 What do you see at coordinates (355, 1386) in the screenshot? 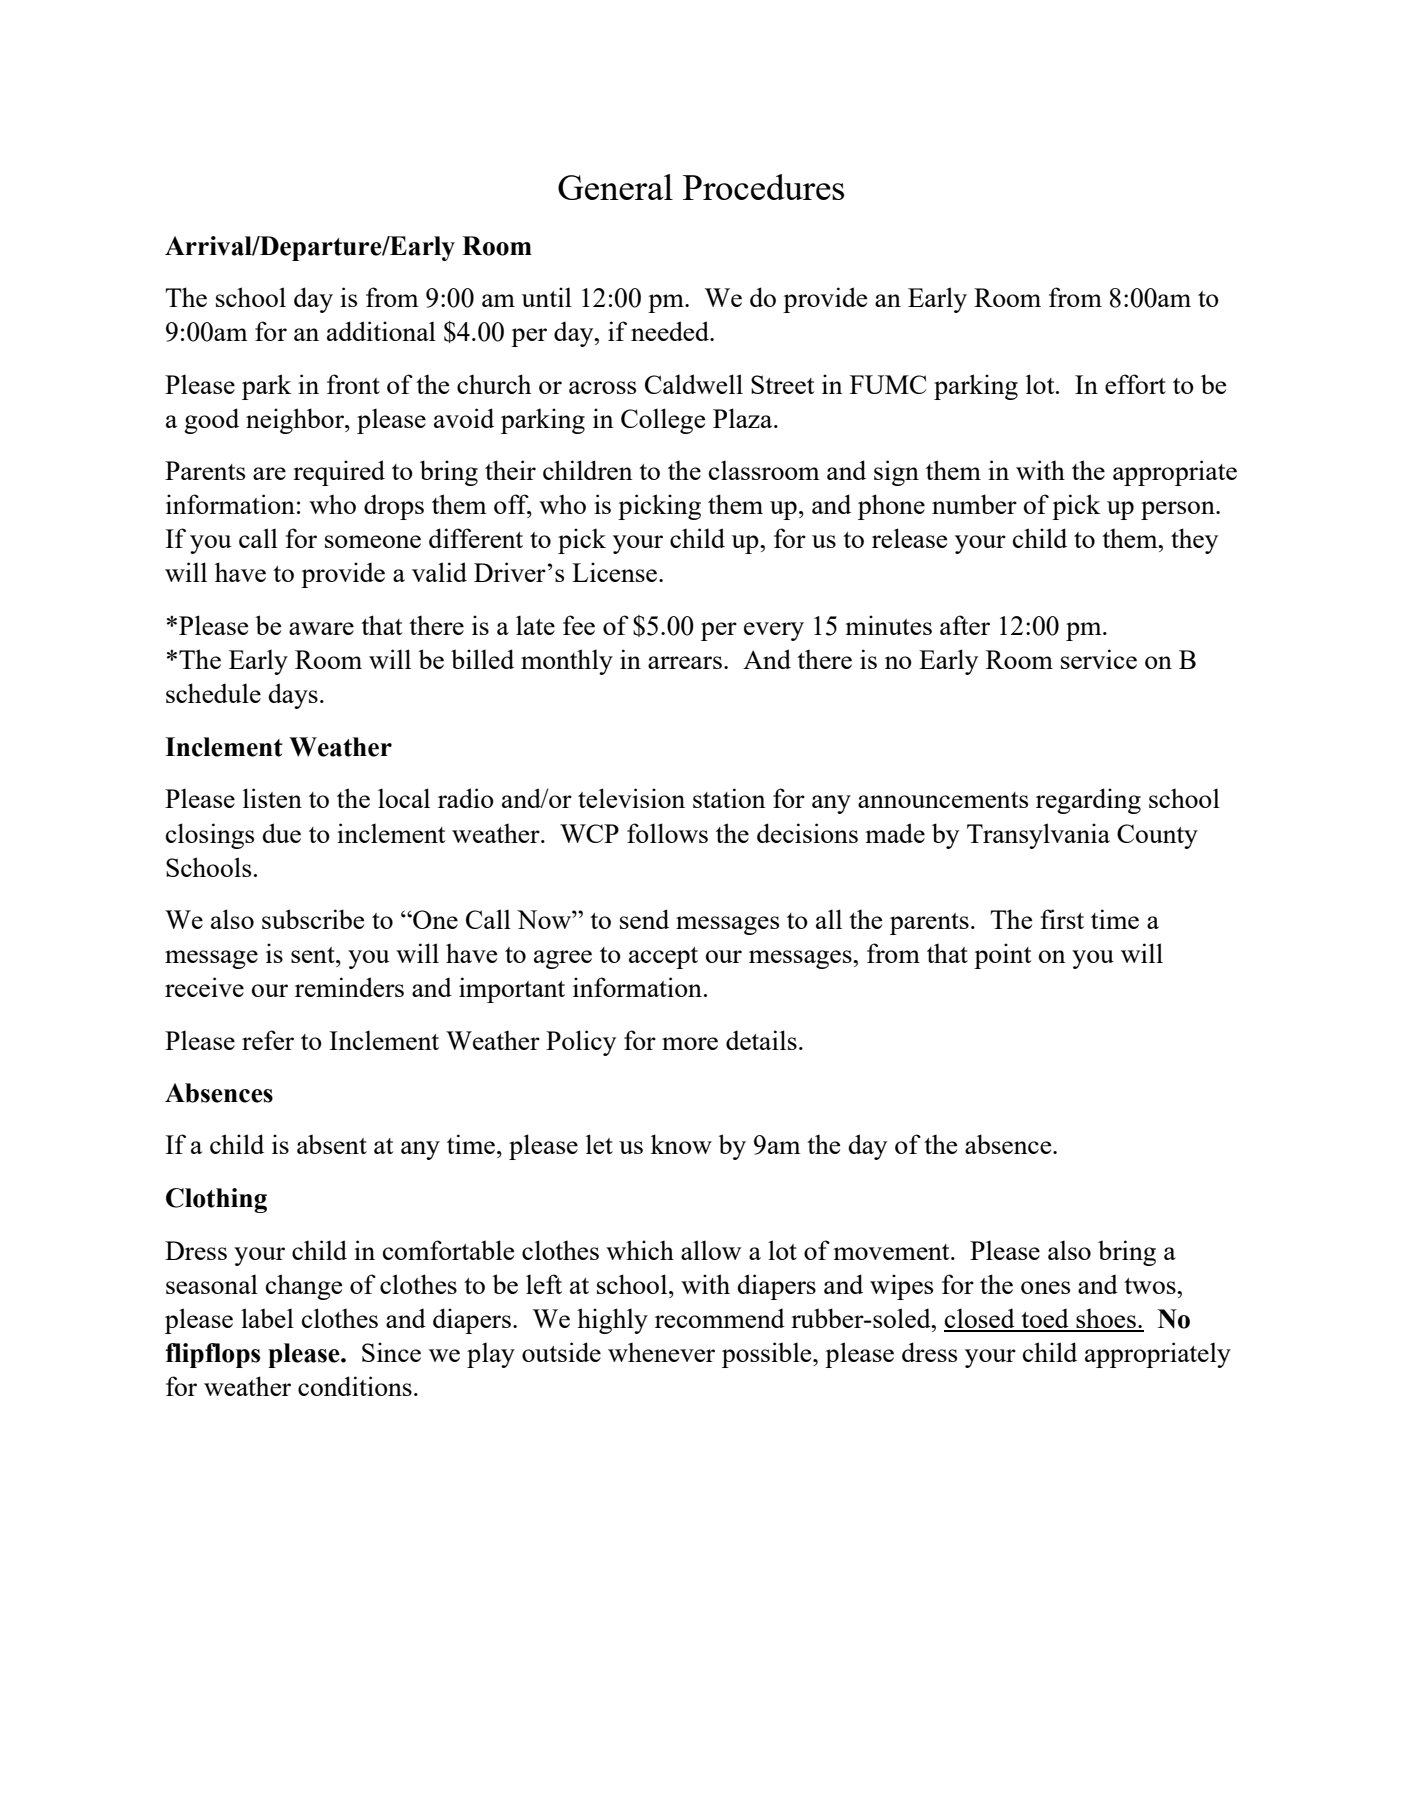
I see `conditions` at bounding box center [355, 1386].
